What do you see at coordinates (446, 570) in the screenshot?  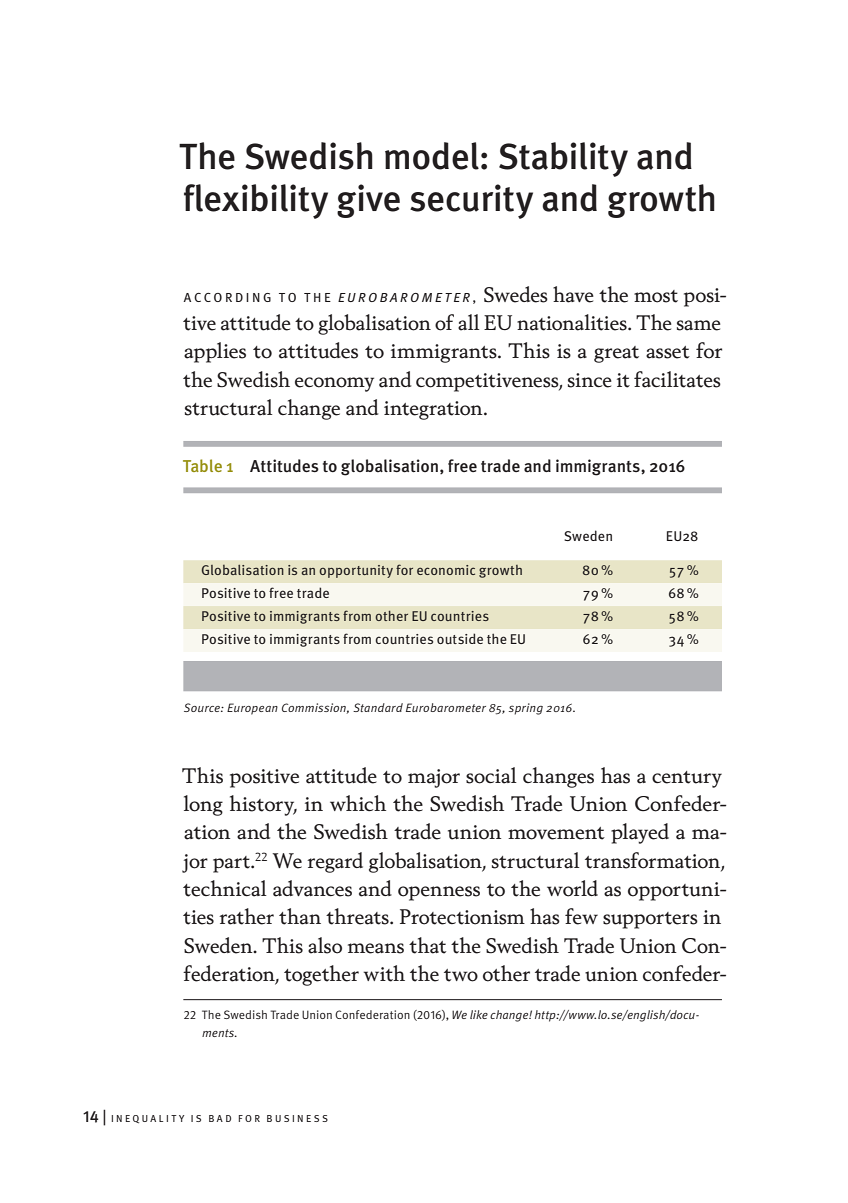 I see `economic` at bounding box center [446, 570].
